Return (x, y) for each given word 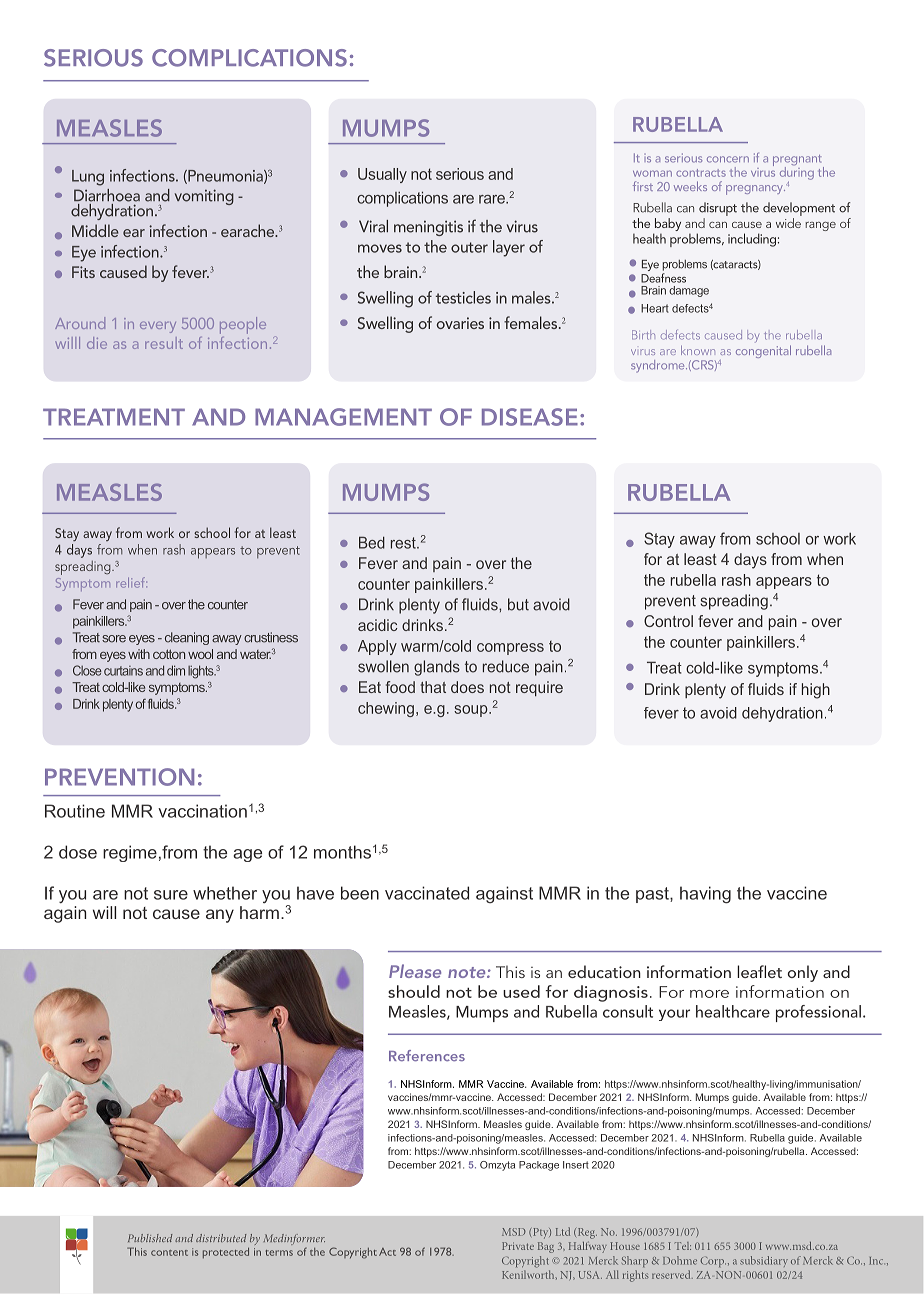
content (169, 1253)
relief (131, 582)
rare (493, 199)
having (705, 895)
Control (668, 621)
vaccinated (427, 893)
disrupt (718, 209)
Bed (372, 542)
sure (171, 895)
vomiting (204, 197)
